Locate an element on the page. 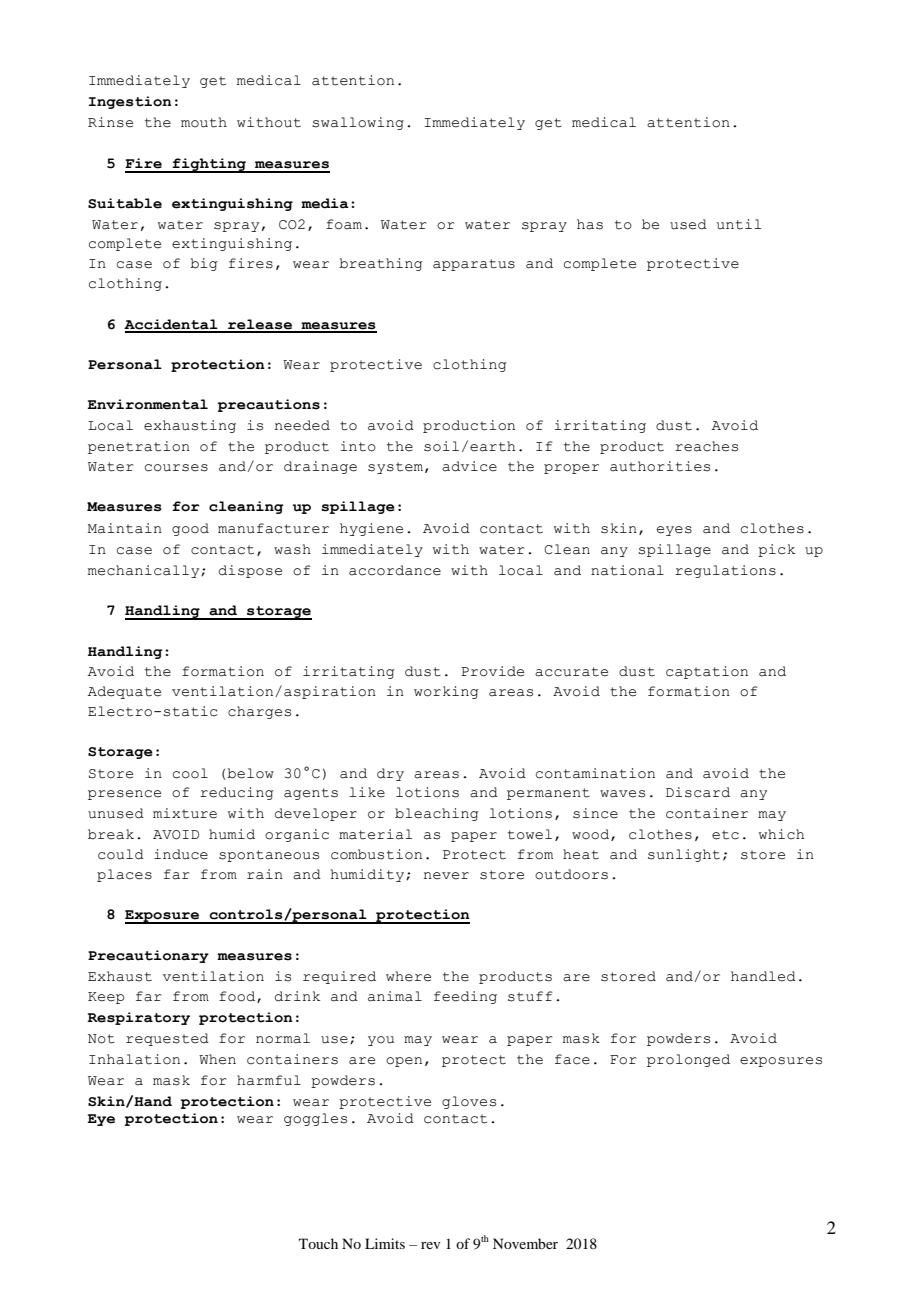 This document has height=1308, width=924. courses is located at coordinates (176, 468).
